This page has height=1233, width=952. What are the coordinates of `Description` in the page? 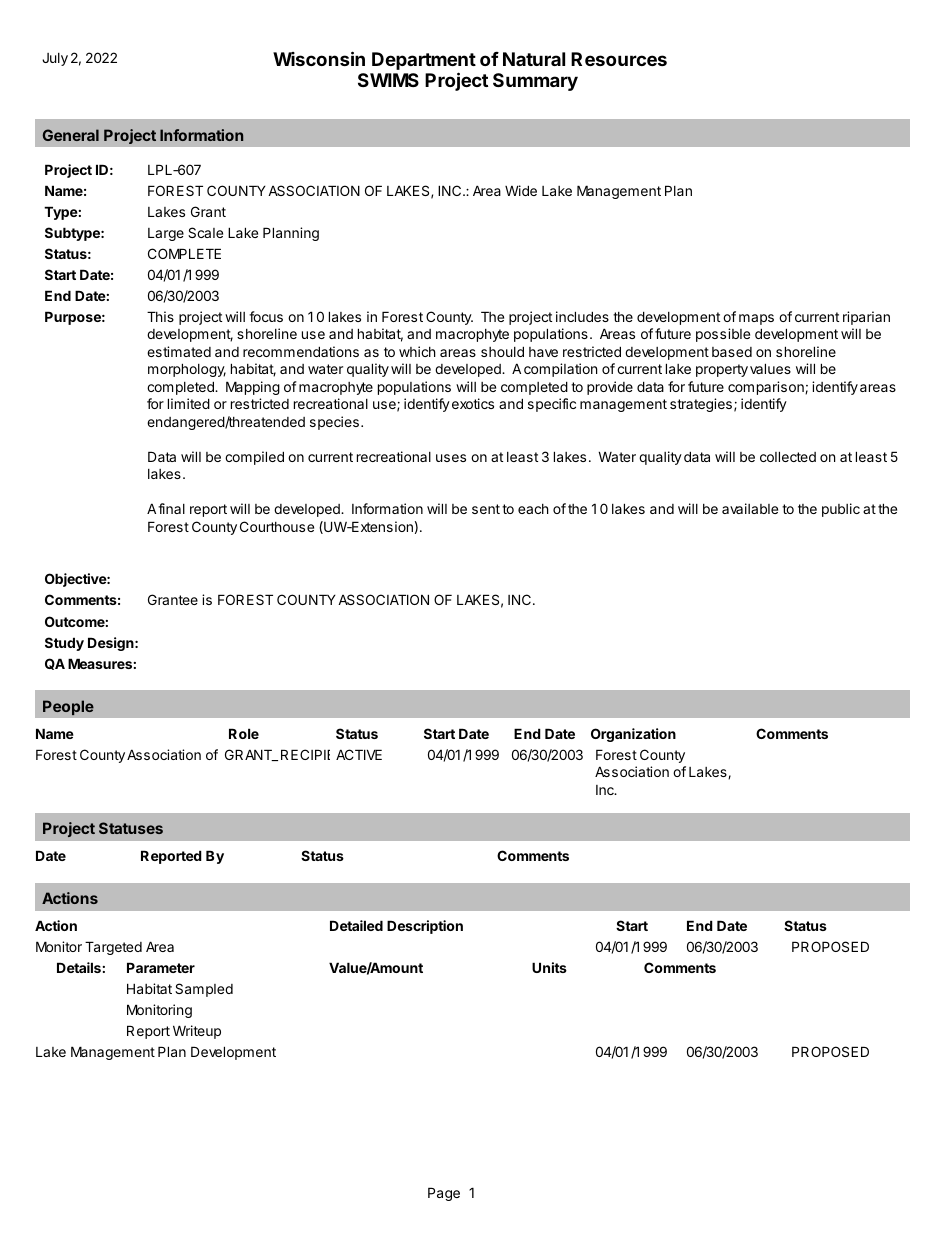 It's located at (425, 927).
